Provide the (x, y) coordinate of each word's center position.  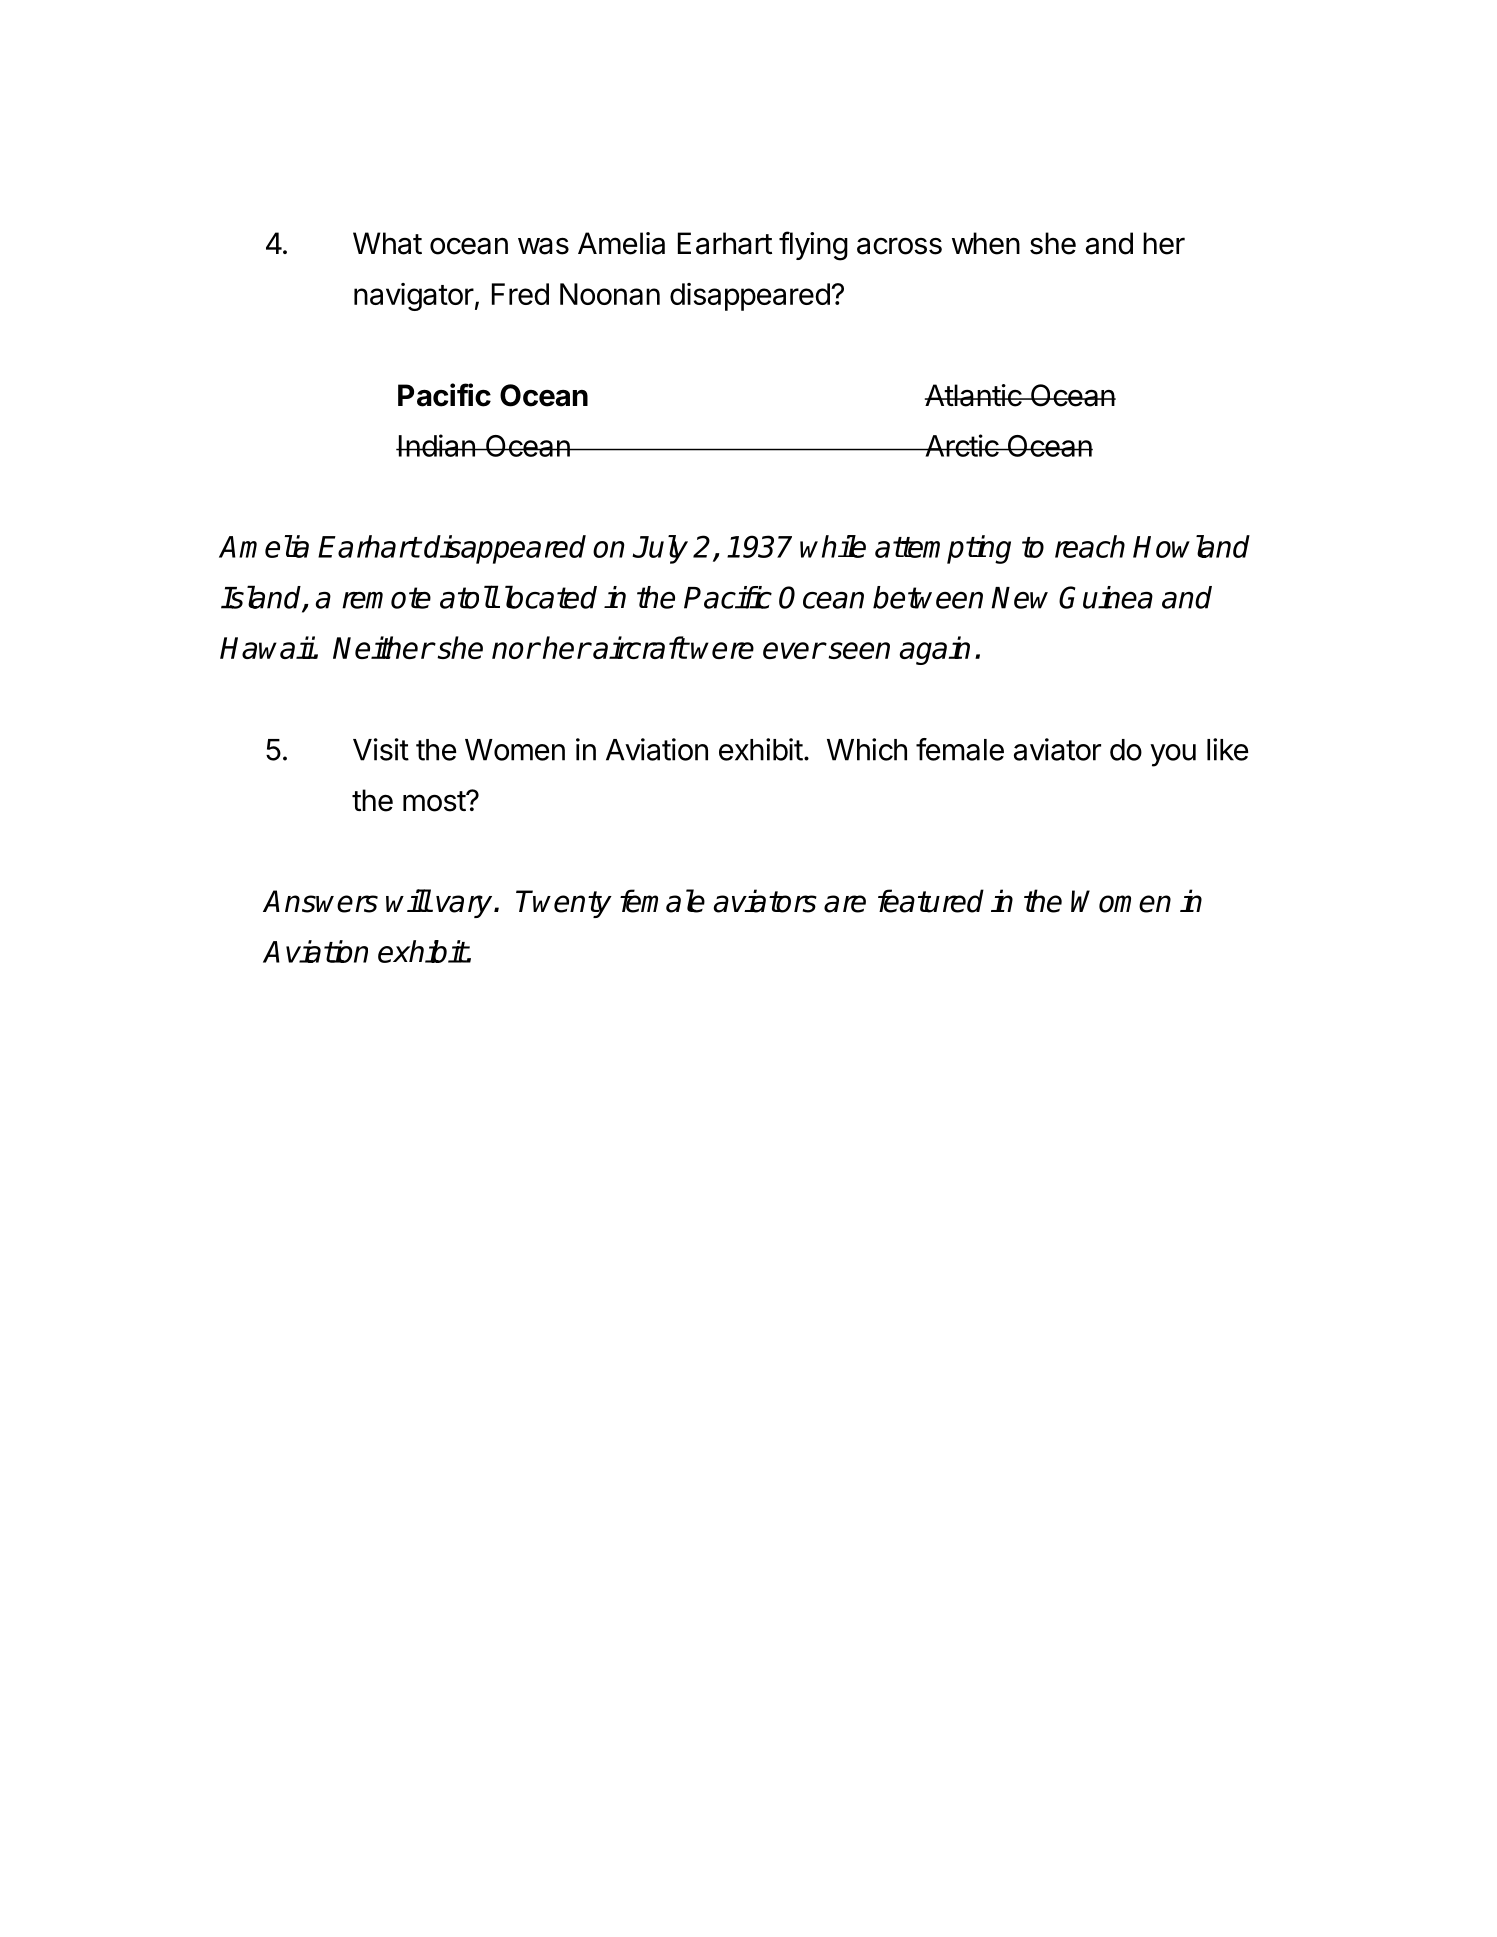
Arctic (961, 445)
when (986, 243)
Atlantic (974, 395)
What (387, 243)
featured (931, 901)
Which (867, 749)
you (1173, 755)
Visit (381, 749)
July (660, 549)
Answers (320, 901)
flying (813, 246)
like (1227, 749)
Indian (437, 445)
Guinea (1106, 597)
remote (386, 598)
